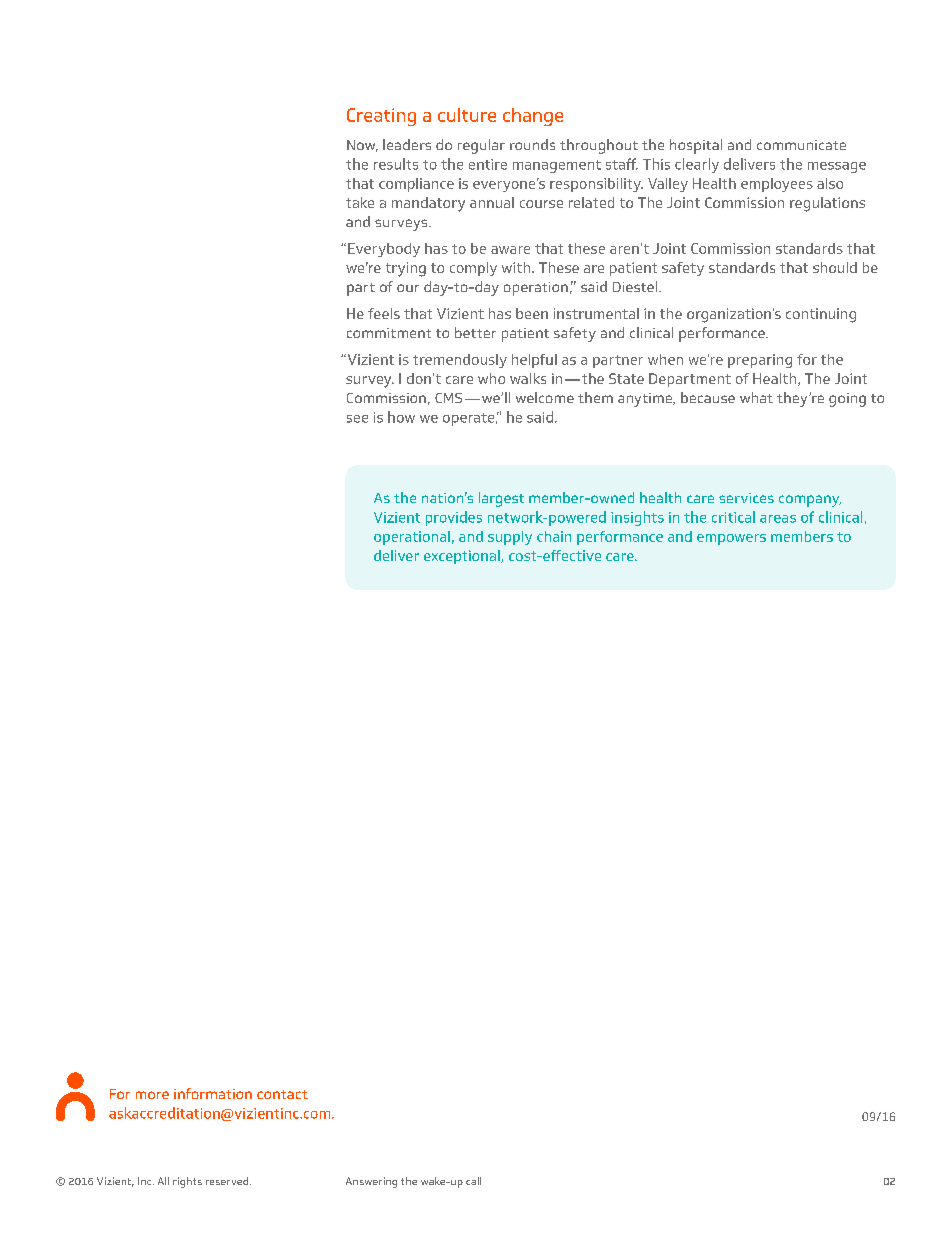 This page has height=1233, width=952. I want to click on Now, so click(362, 146).
